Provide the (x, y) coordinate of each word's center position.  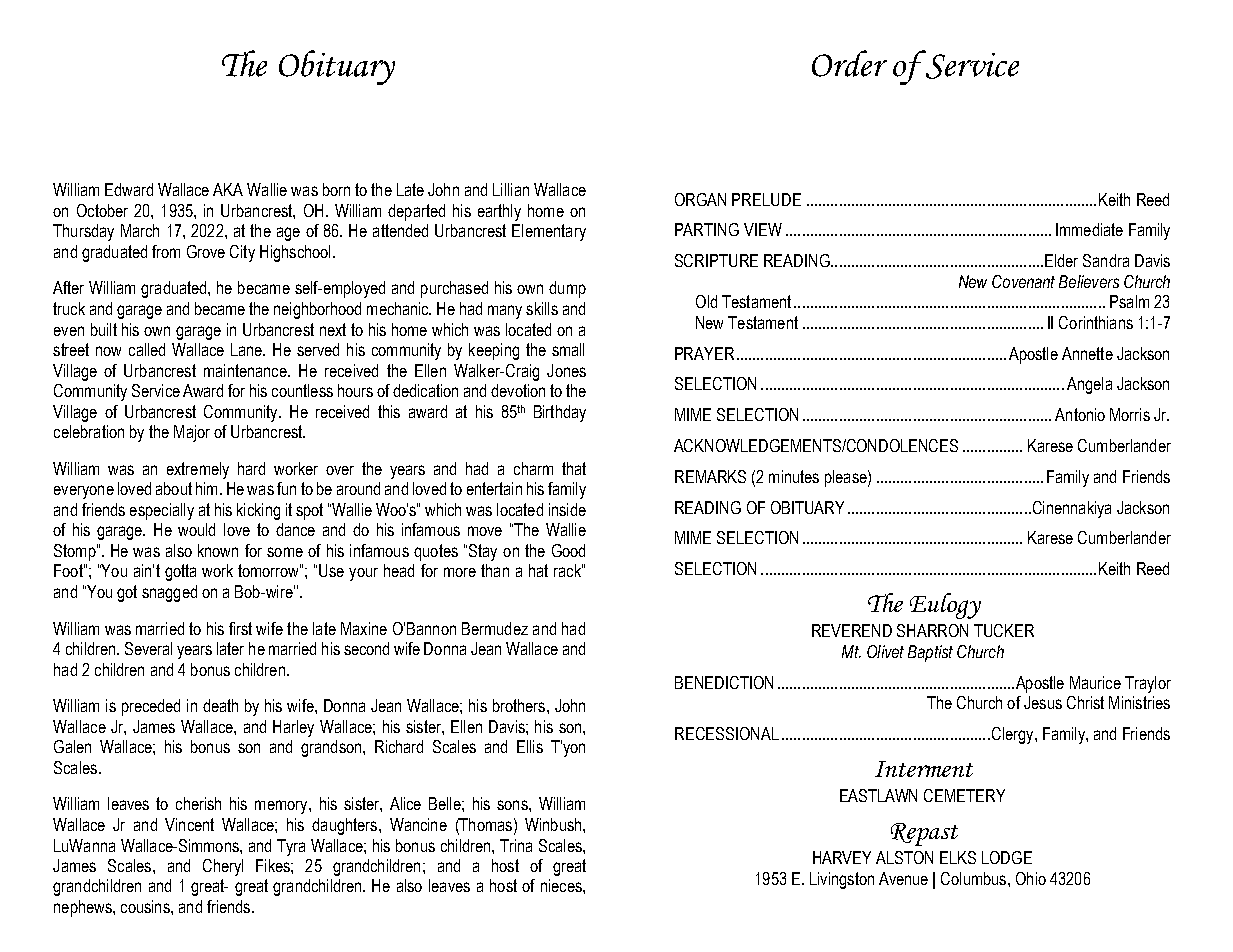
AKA (228, 189)
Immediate (1089, 229)
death (220, 705)
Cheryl (223, 867)
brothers (520, 705)
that (574, 468)
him (206, 488)
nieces (562, 885)
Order (849, 63)
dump (567, 289)
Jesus (1043, 702)
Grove (206, 251)
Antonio (1080, 414)
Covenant (1023, 281)
